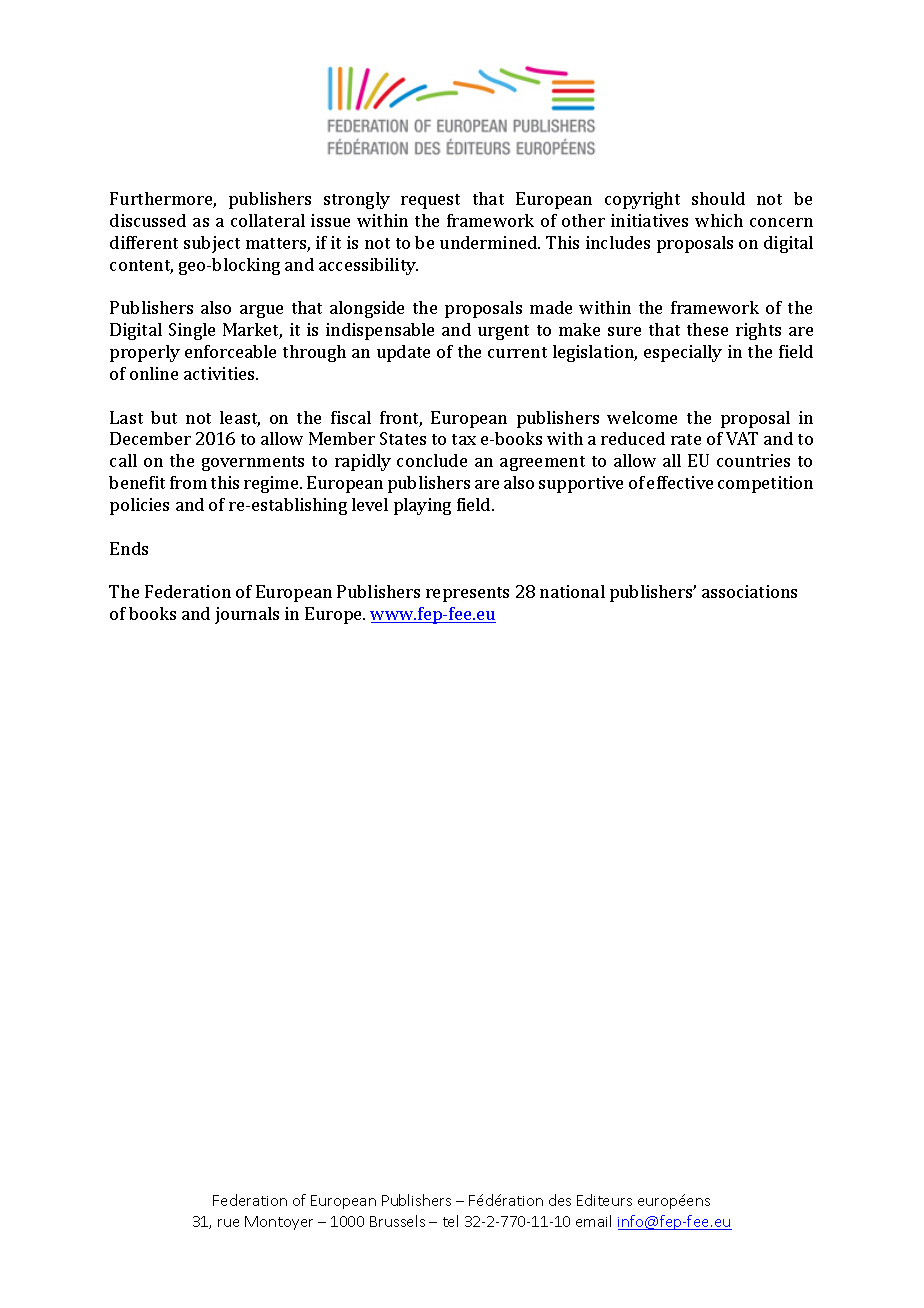 This document has width=924, height=1308. I want to click on rue, so click(228, 1223).
